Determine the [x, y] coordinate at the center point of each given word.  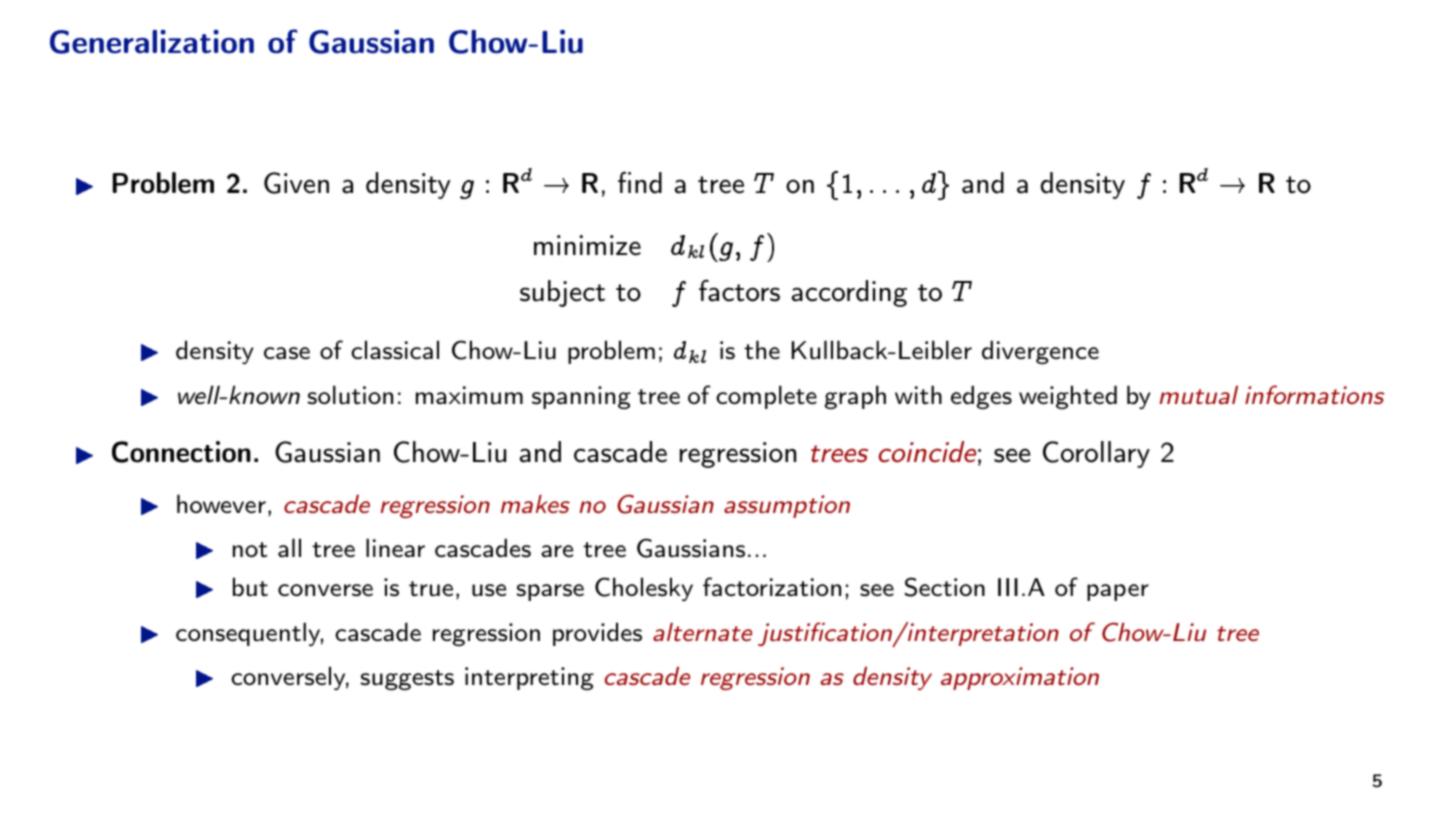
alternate [702, 632]
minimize [587, 245]
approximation [1020, 678]
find [640, 183]
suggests [407, 680]
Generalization [152, 42]
